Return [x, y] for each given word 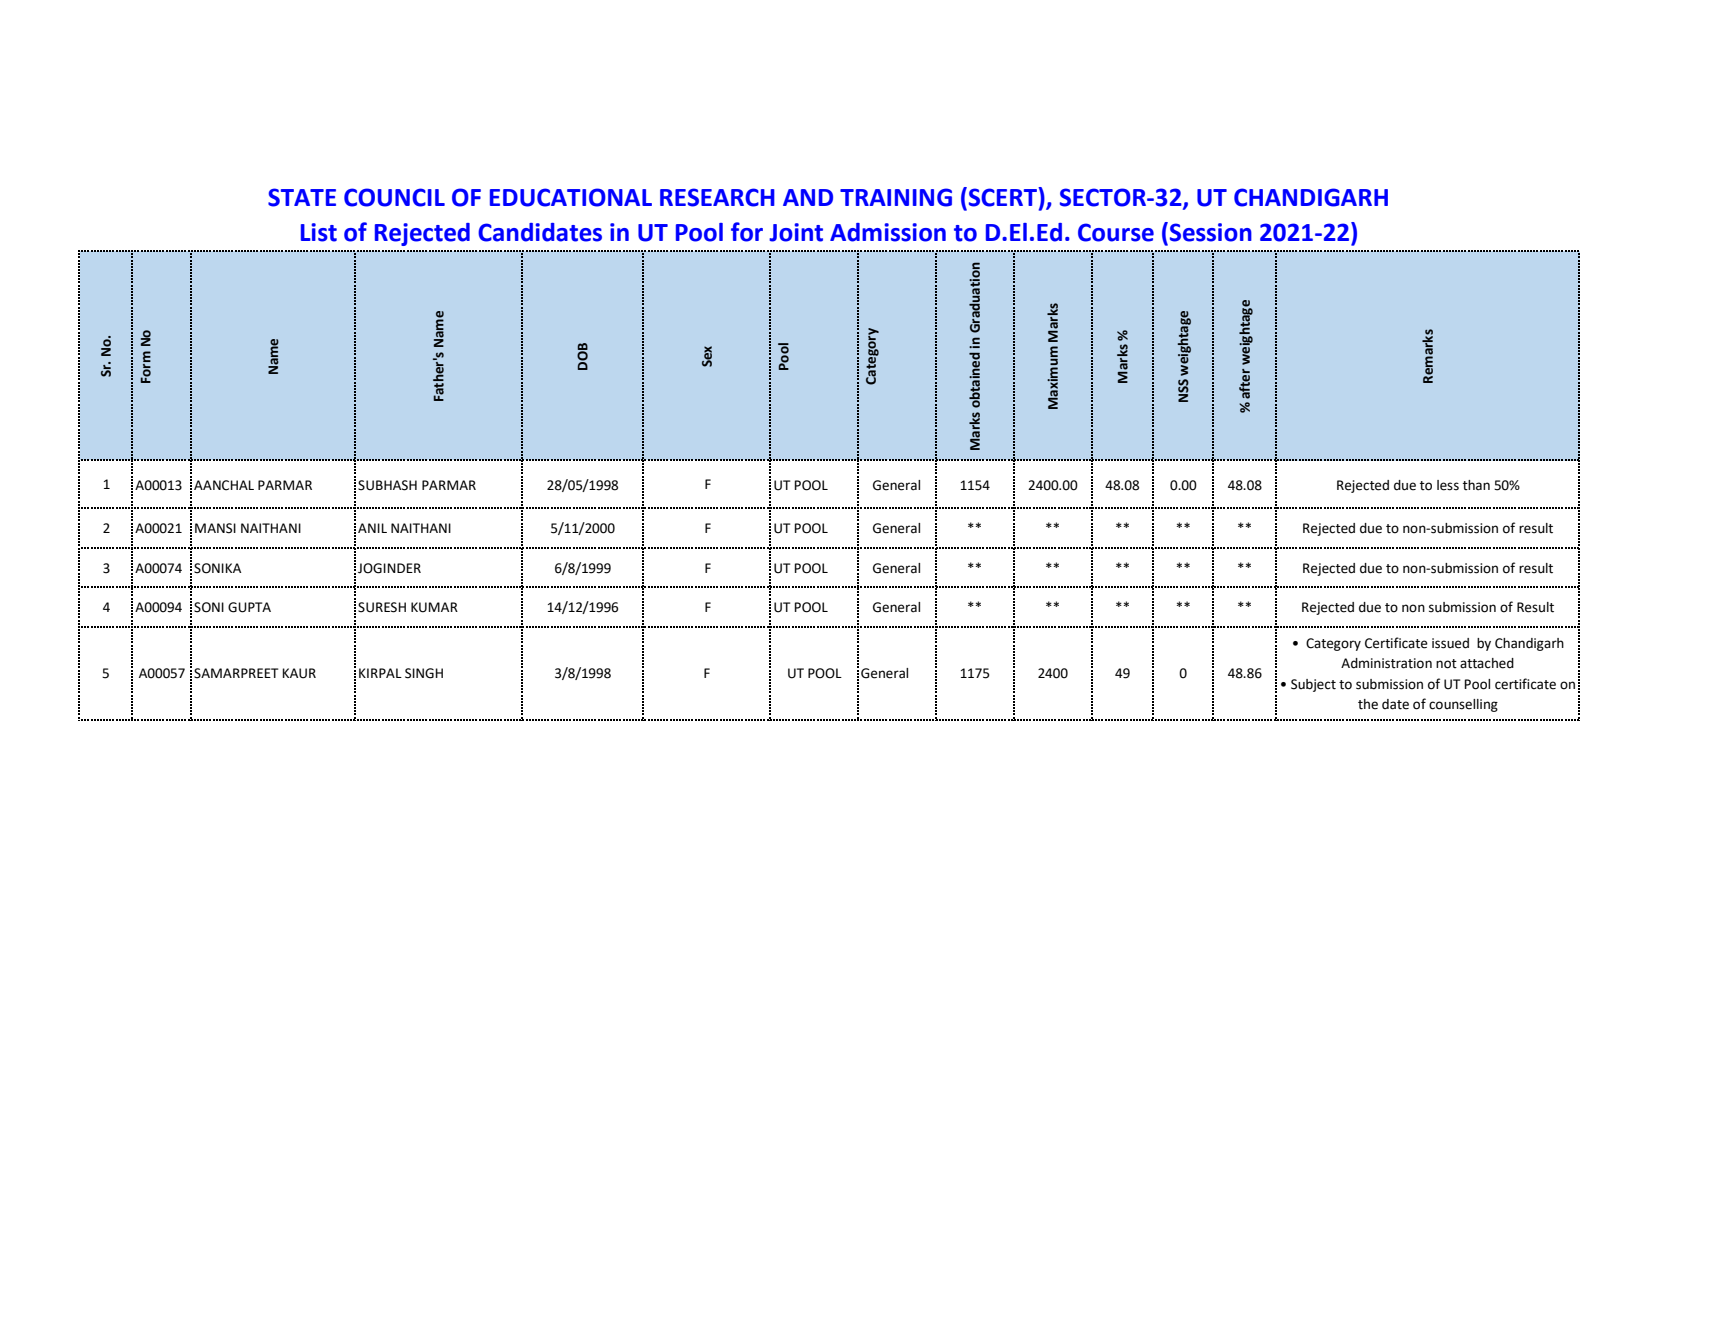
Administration [1386, 663]
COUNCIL [394, 197]
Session [1211, 232]
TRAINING [896, 197]
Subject [1313, 685]
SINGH [424, 673]
